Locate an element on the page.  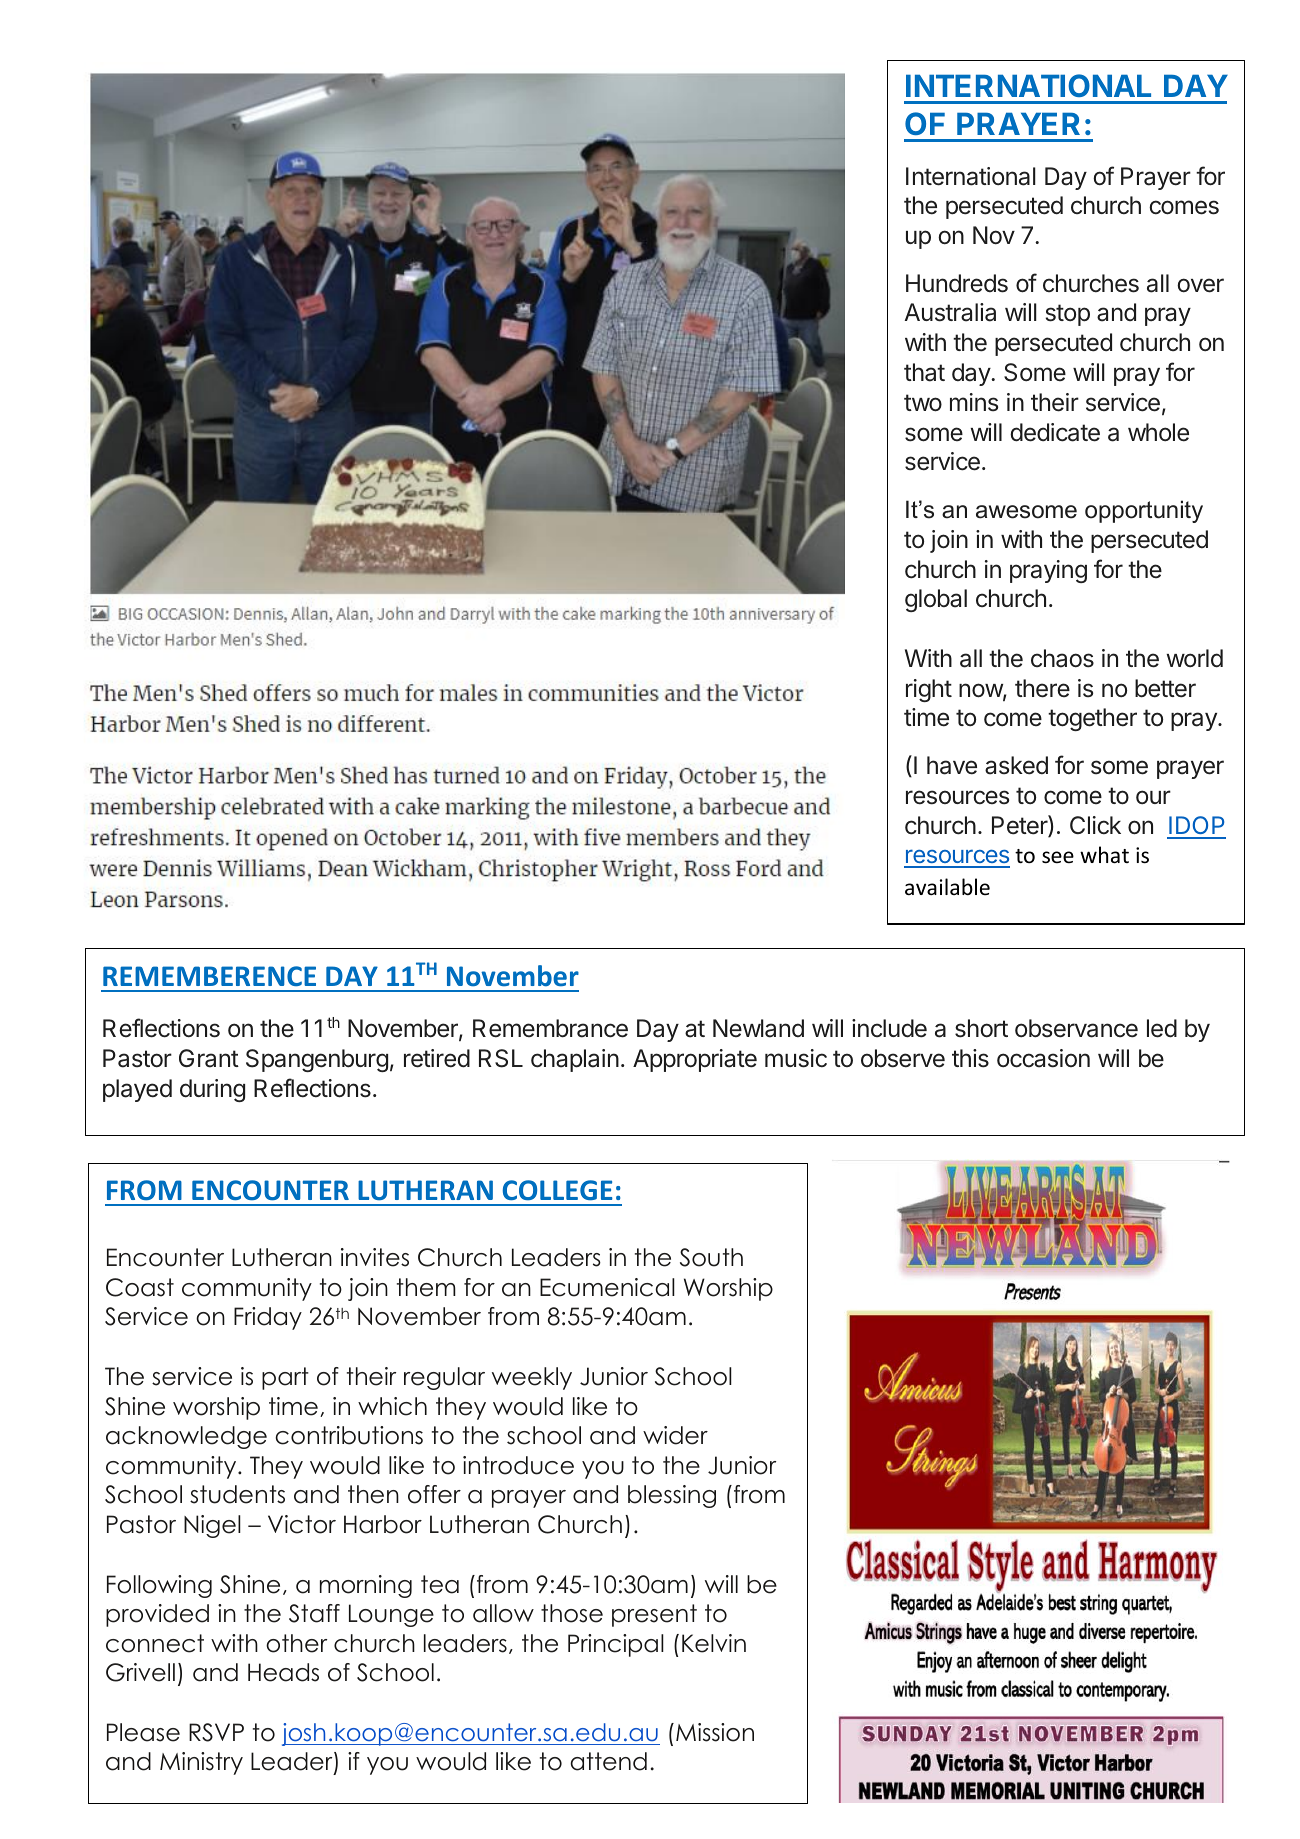
Grant is located at coordinates (209, 1058).
